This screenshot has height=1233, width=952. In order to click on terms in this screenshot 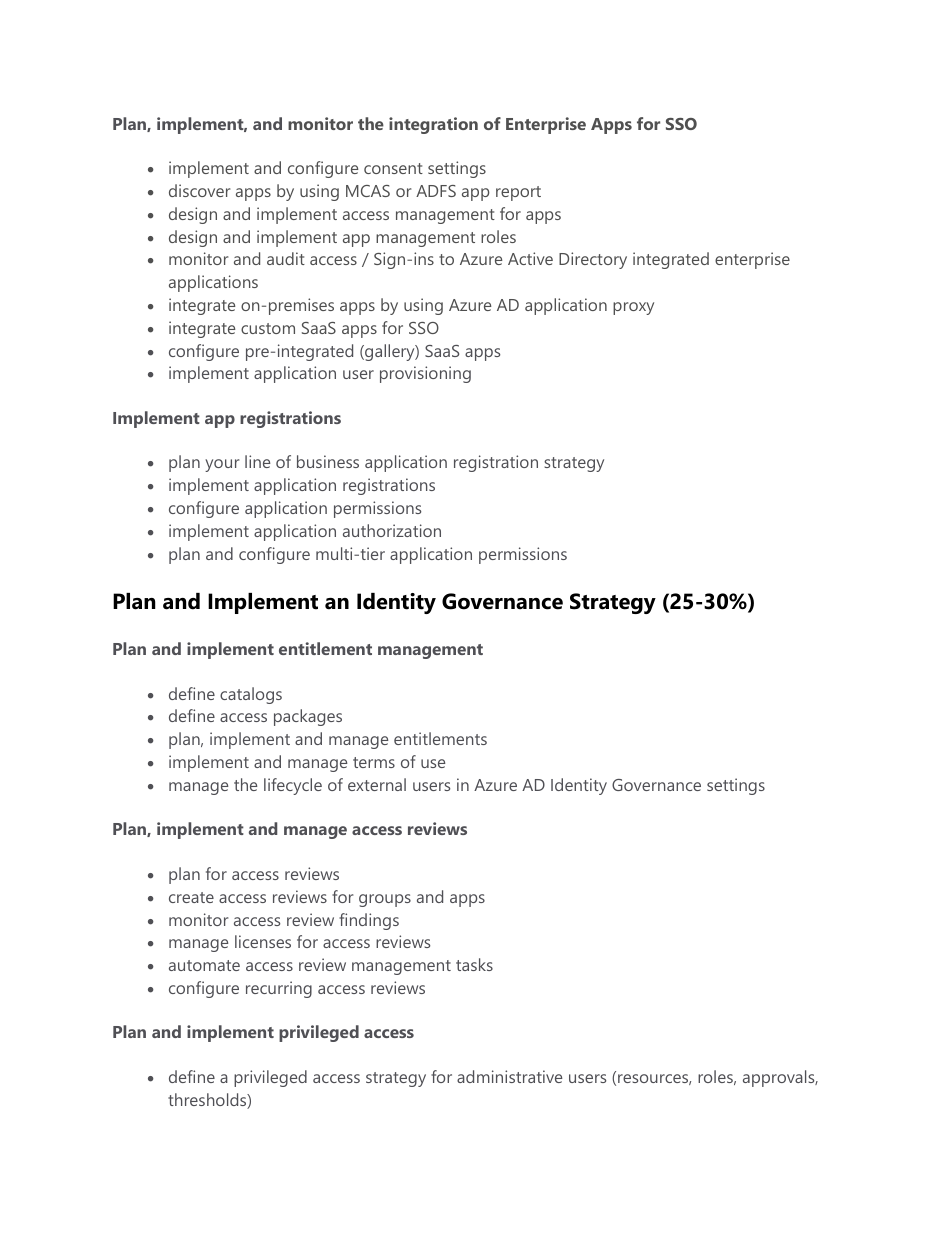, I will do `click(374, 762)`.
